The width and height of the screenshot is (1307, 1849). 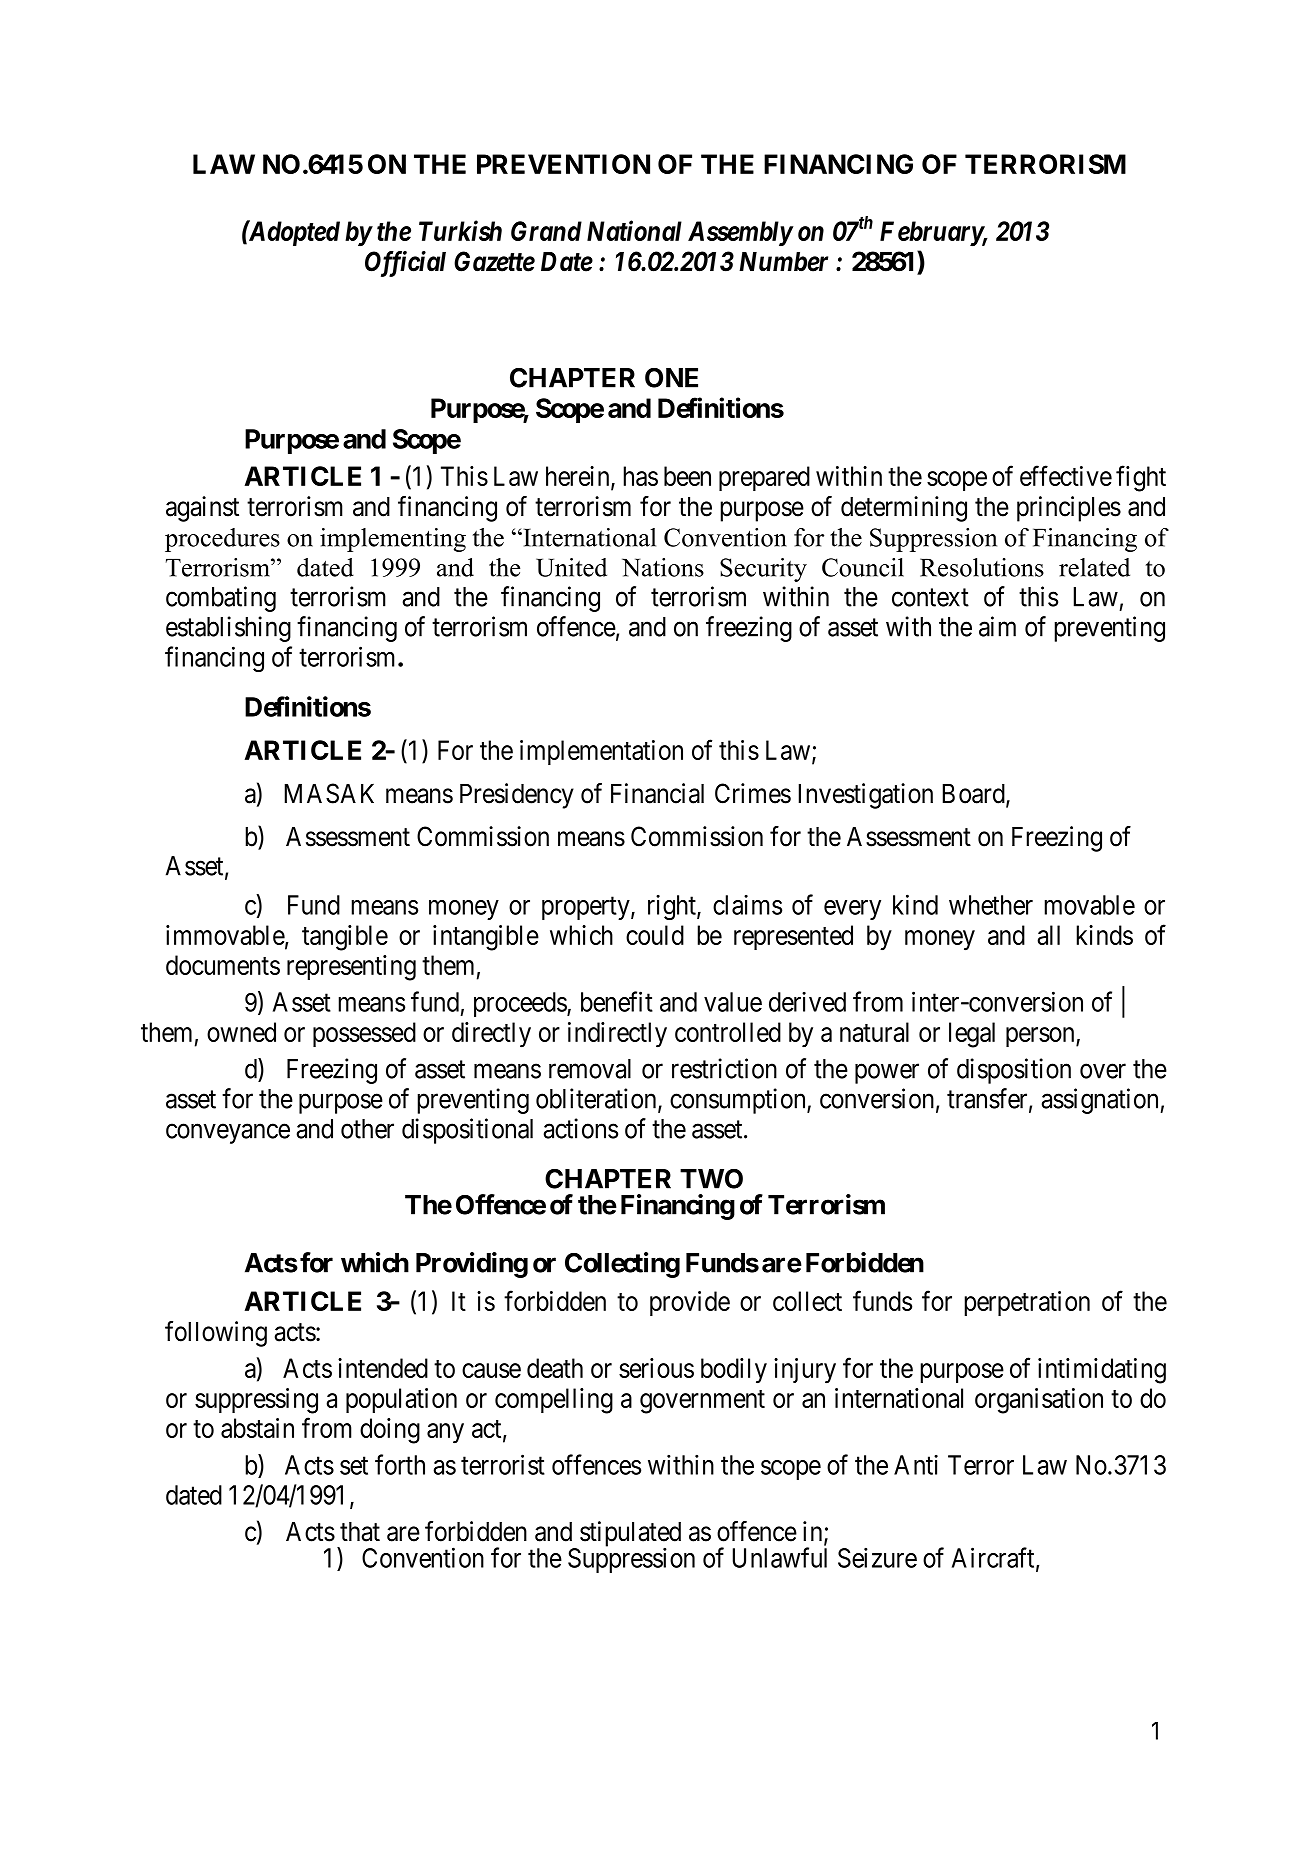 I want to click on Number, so click(x=783, y=262).
